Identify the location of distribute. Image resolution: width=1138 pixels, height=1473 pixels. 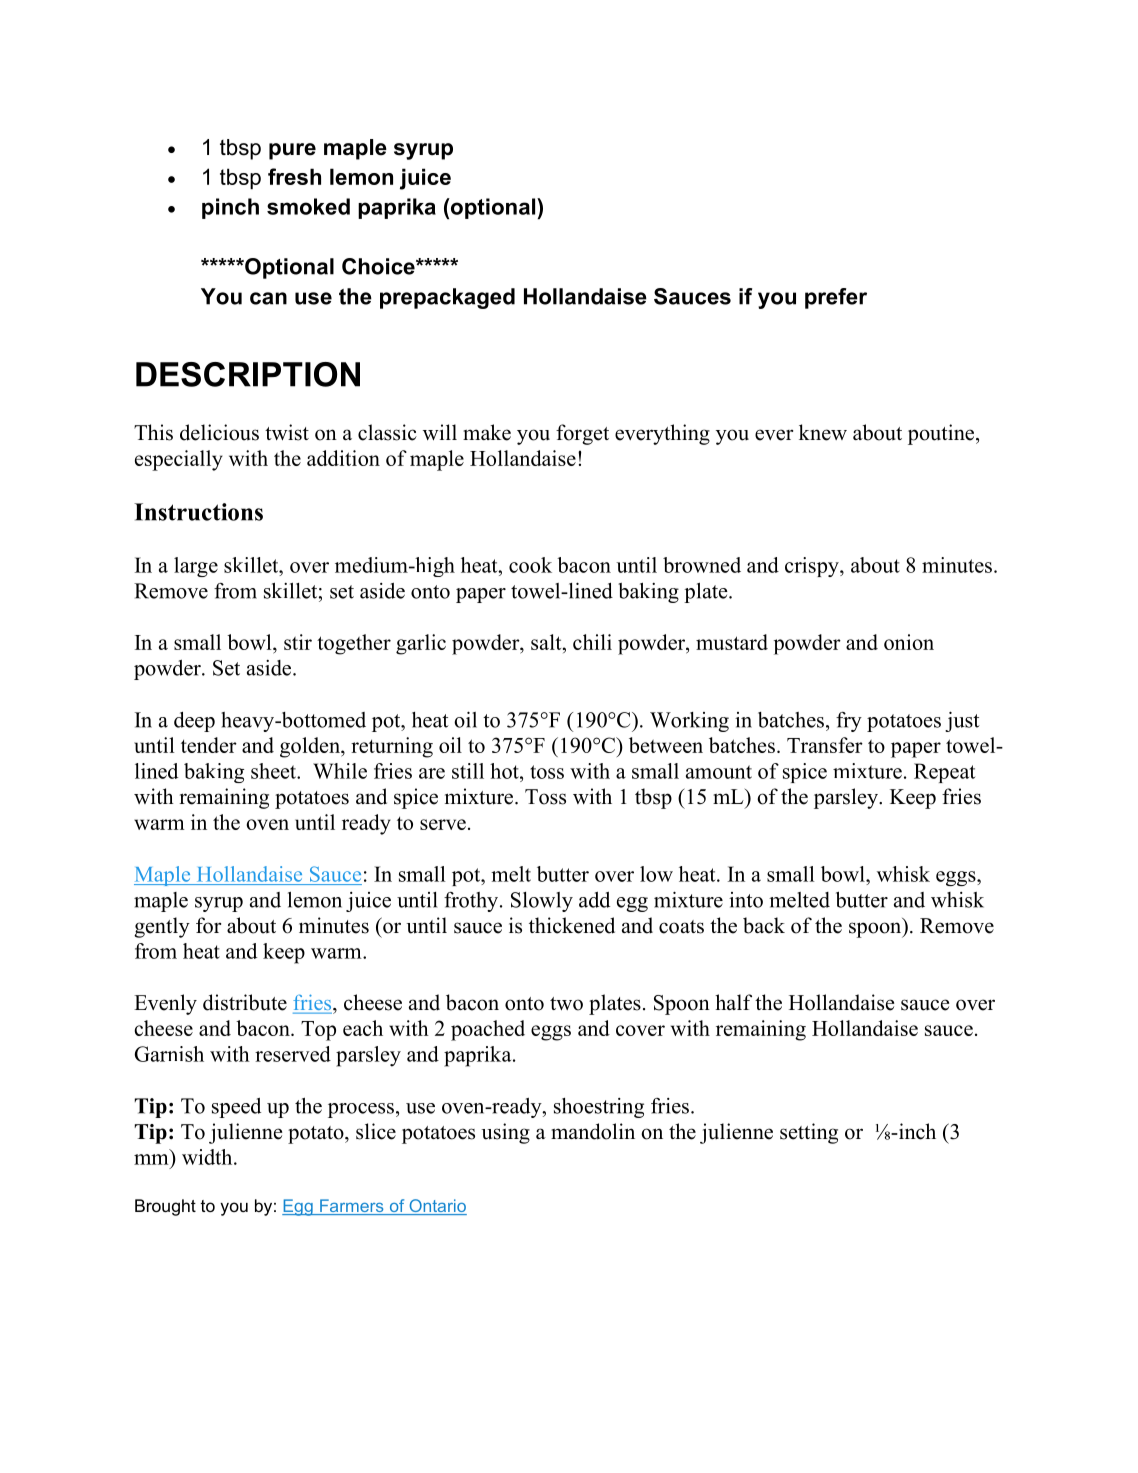
(245, 1002).
